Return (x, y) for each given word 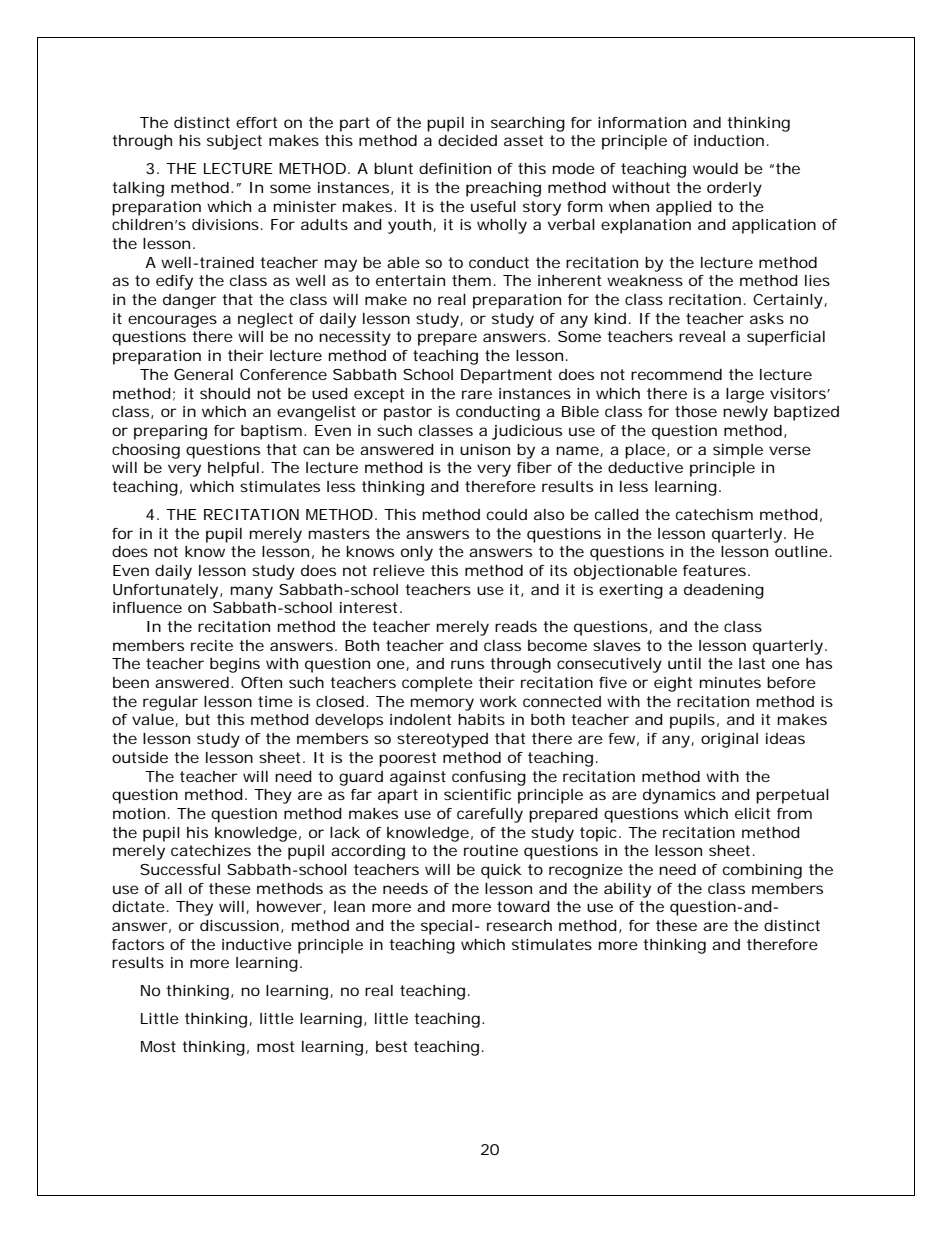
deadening (724, 591)
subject (234, 142)
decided (467, 140)
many (252, 592)
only (417, 553)
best (391, 1046)
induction (729, 140)
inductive (257, 944)
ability (627, 890)
